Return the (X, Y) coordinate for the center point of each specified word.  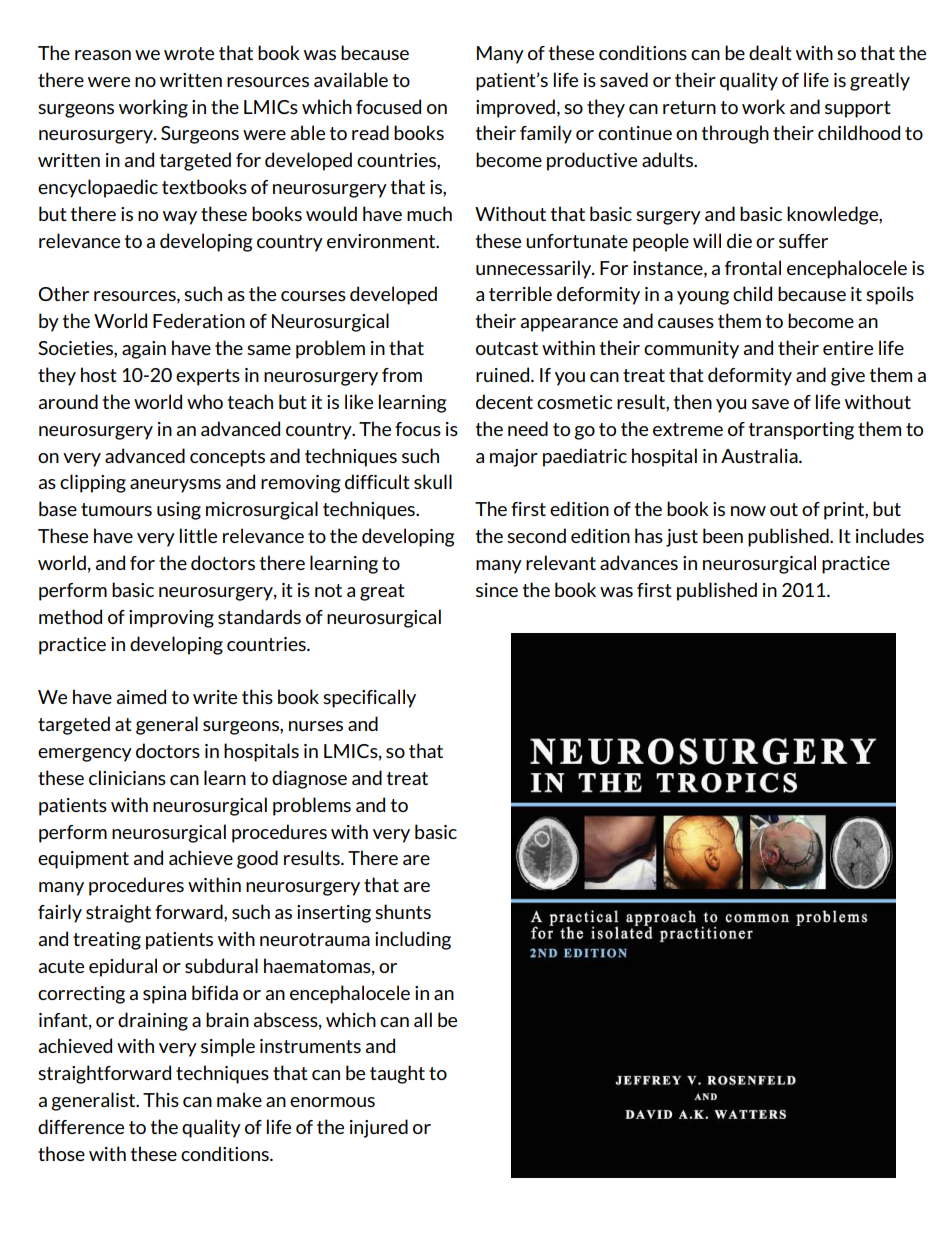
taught (397, 1074)
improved (515, 108)
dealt (770, 52)
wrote (189, 53)
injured (379, 1128)
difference (81, 1126)
